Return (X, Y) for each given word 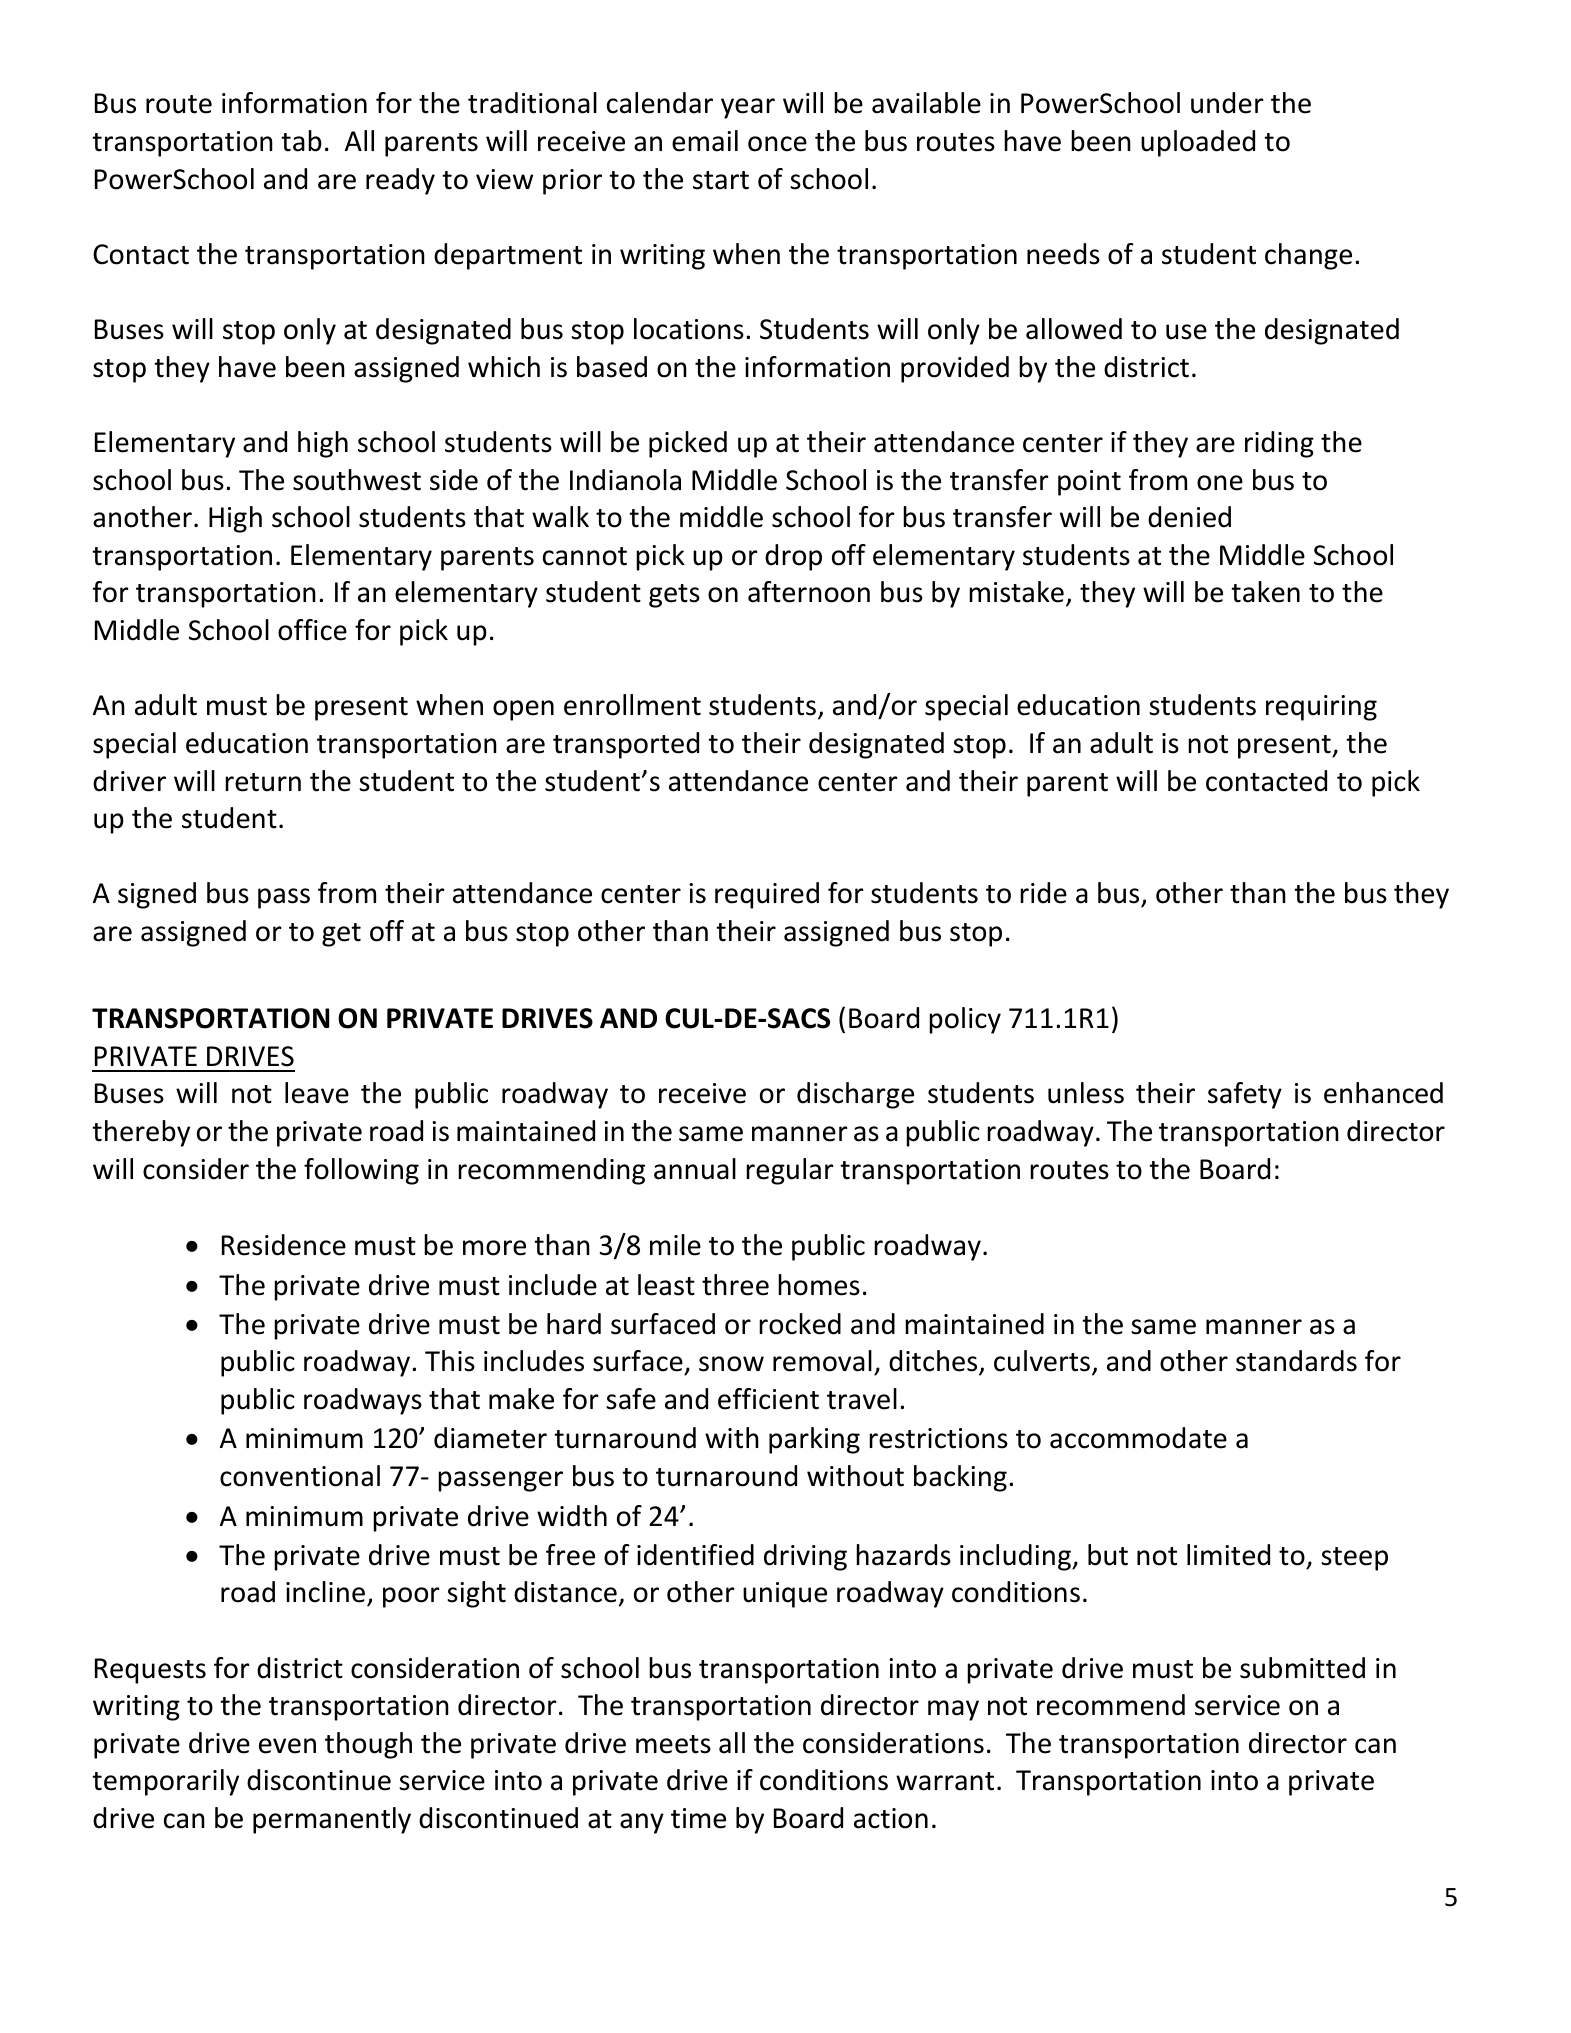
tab (301, 141)
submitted (1302, 1668)
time (698, 1818)
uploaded (1198, 143)
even (287, 1746)
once (777, 144)
